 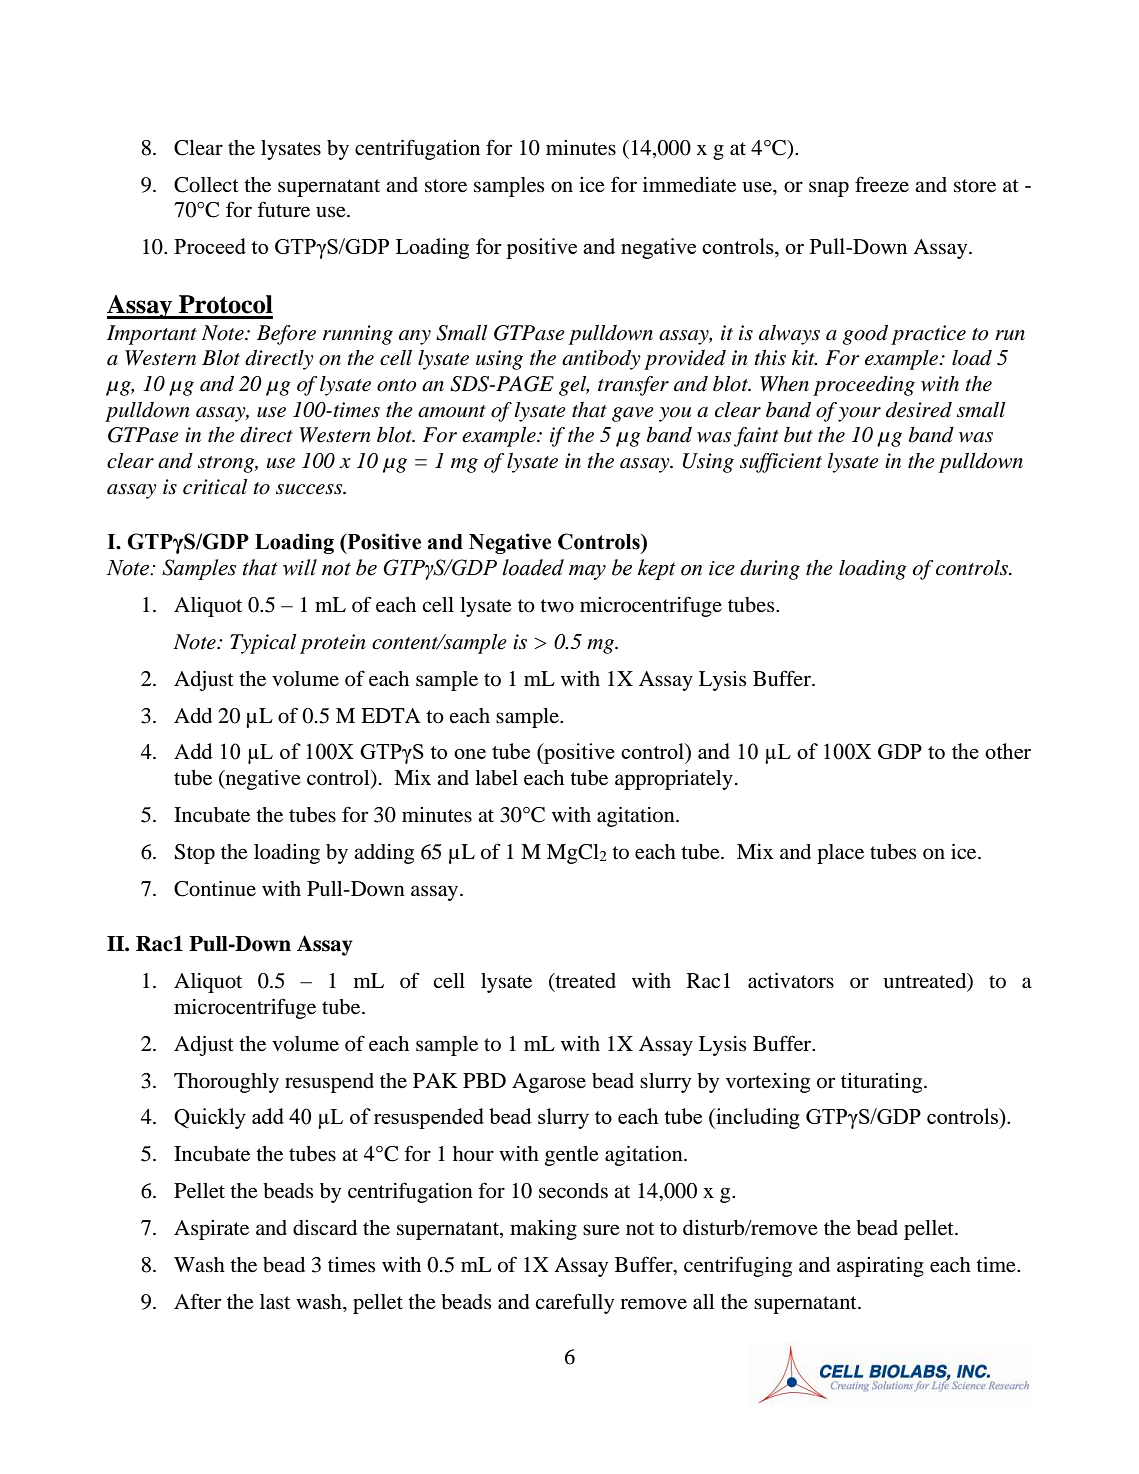 I want to click on other, so click(x=1008, y=751).
